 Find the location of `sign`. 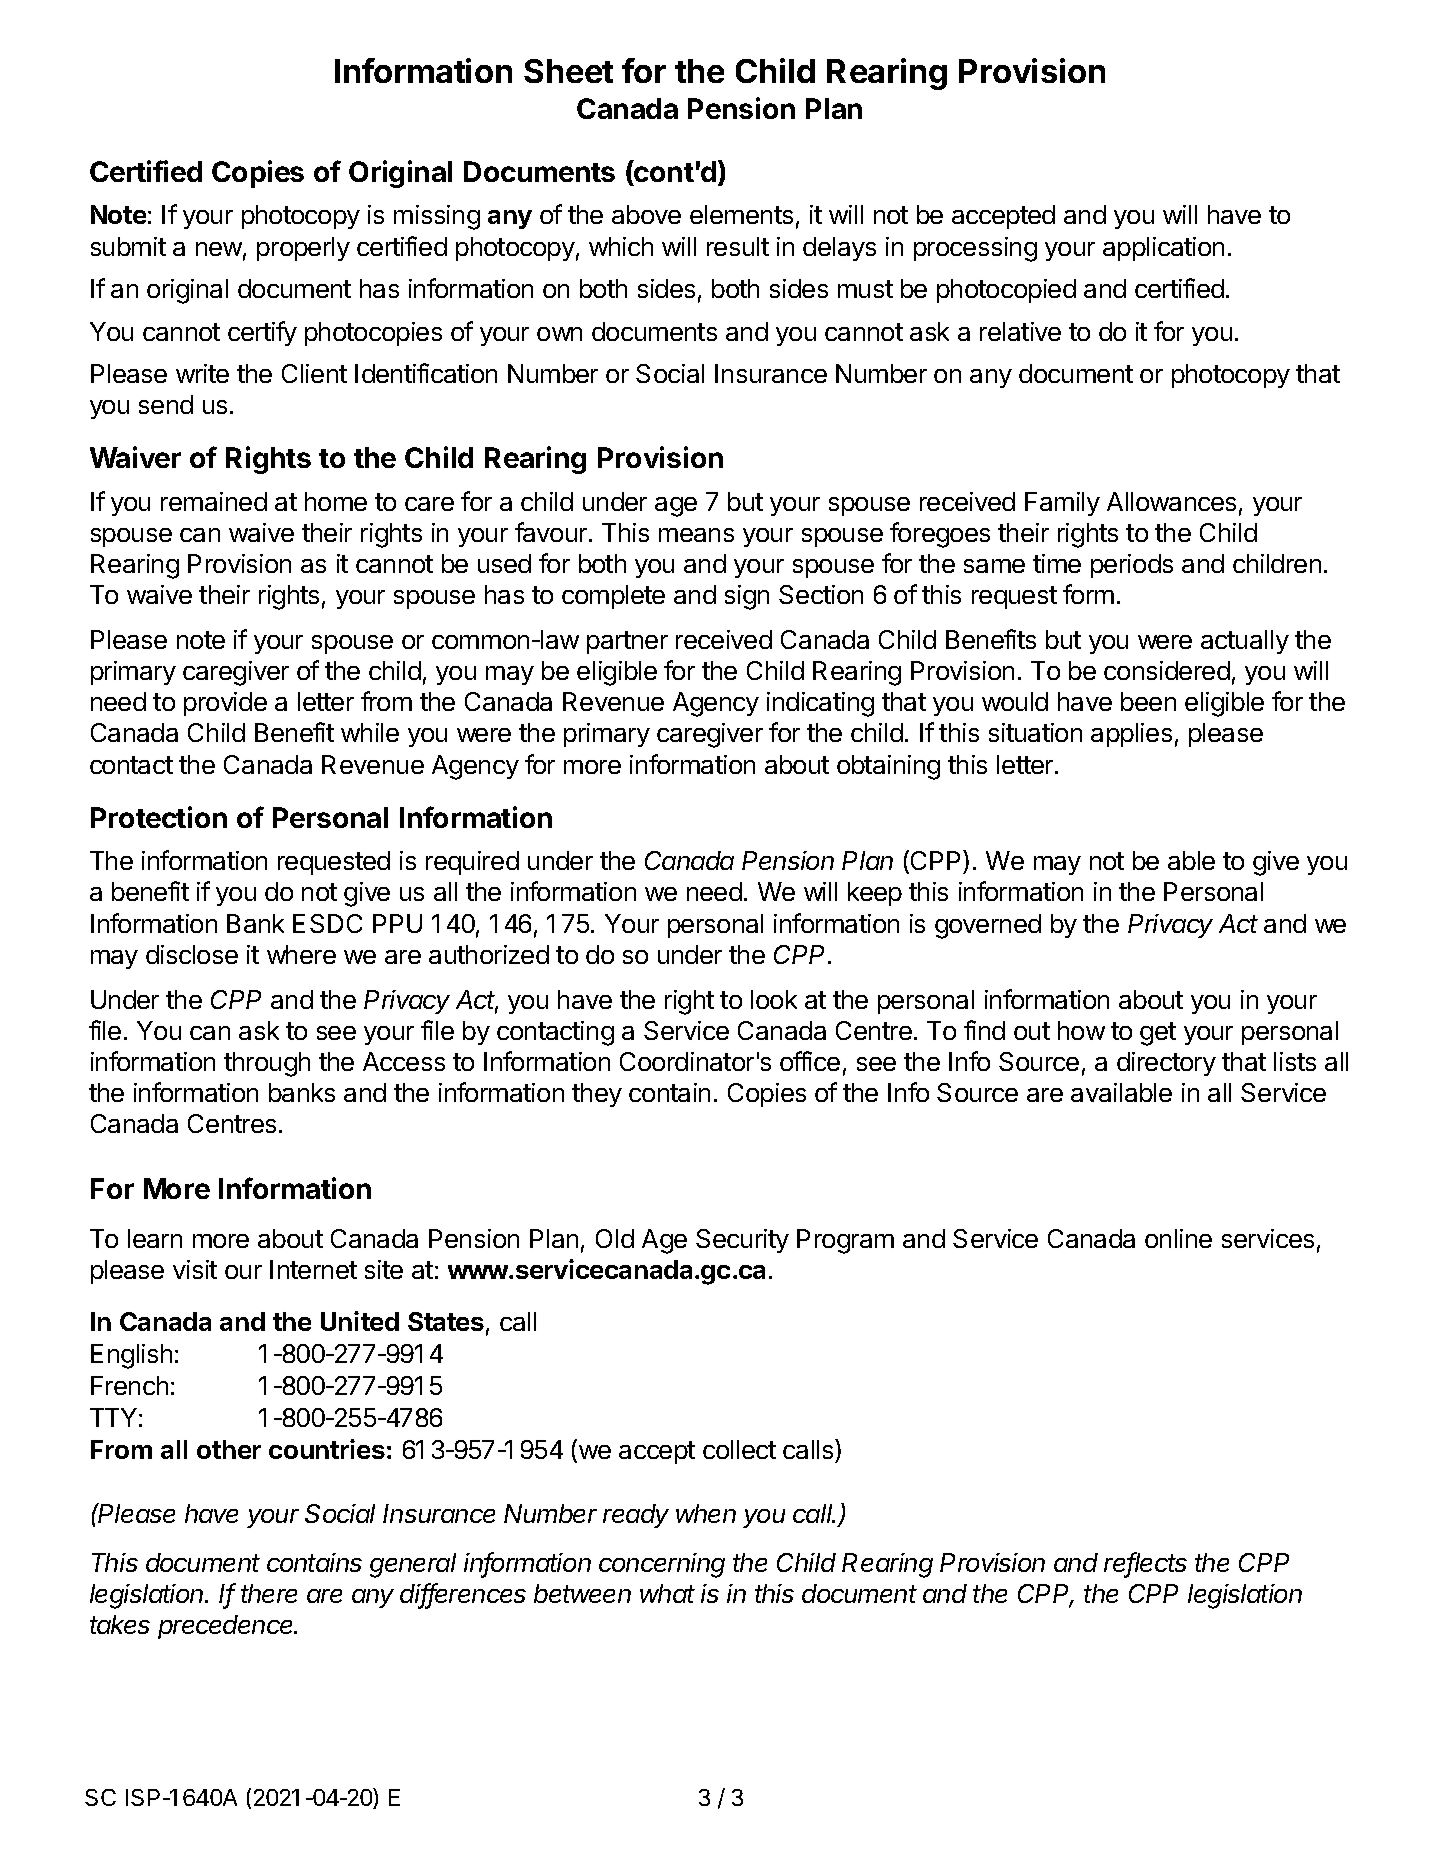

sign is located at coordinates (747, 597).
